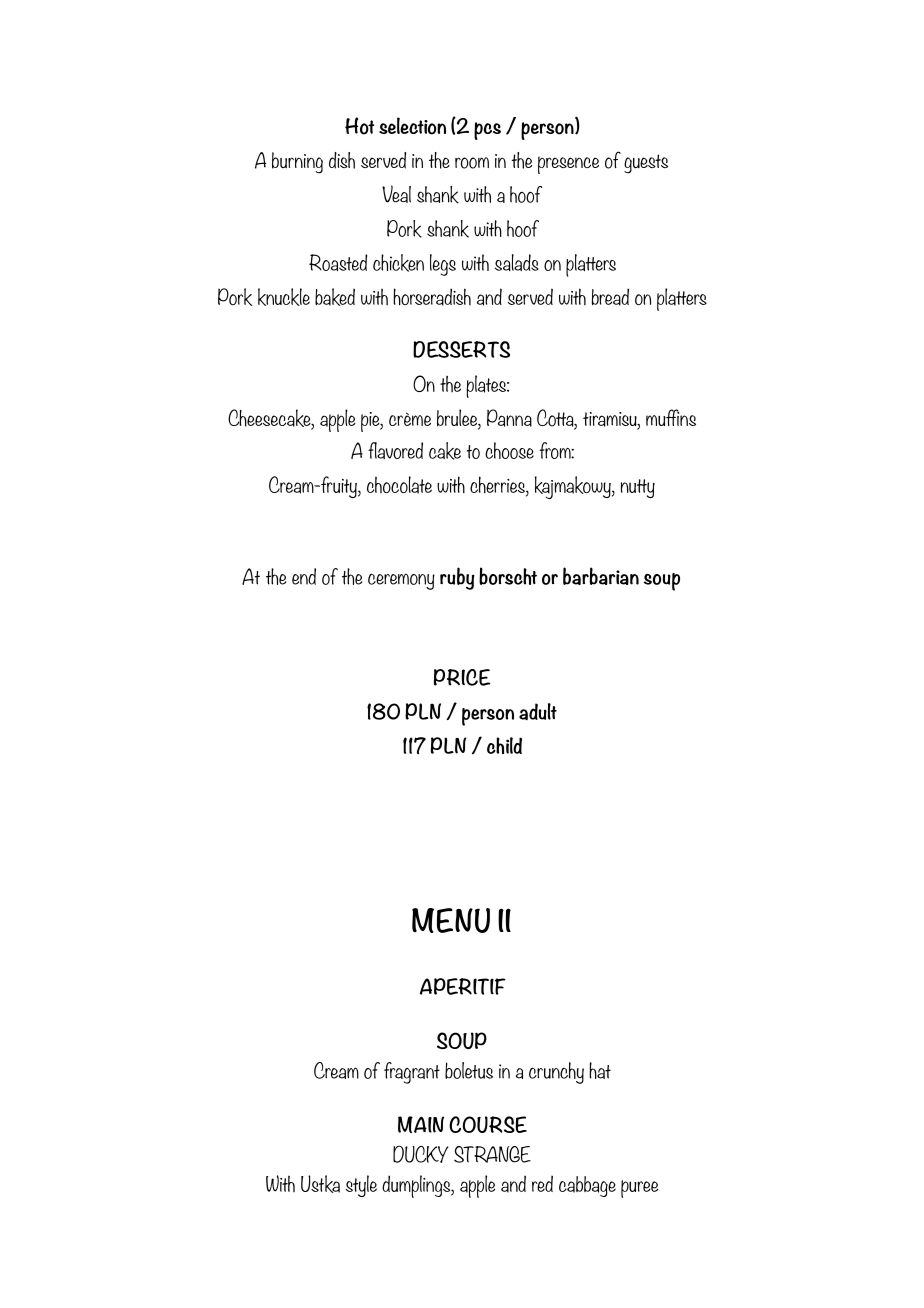  I want to click on Hot, so click(360, 126).
